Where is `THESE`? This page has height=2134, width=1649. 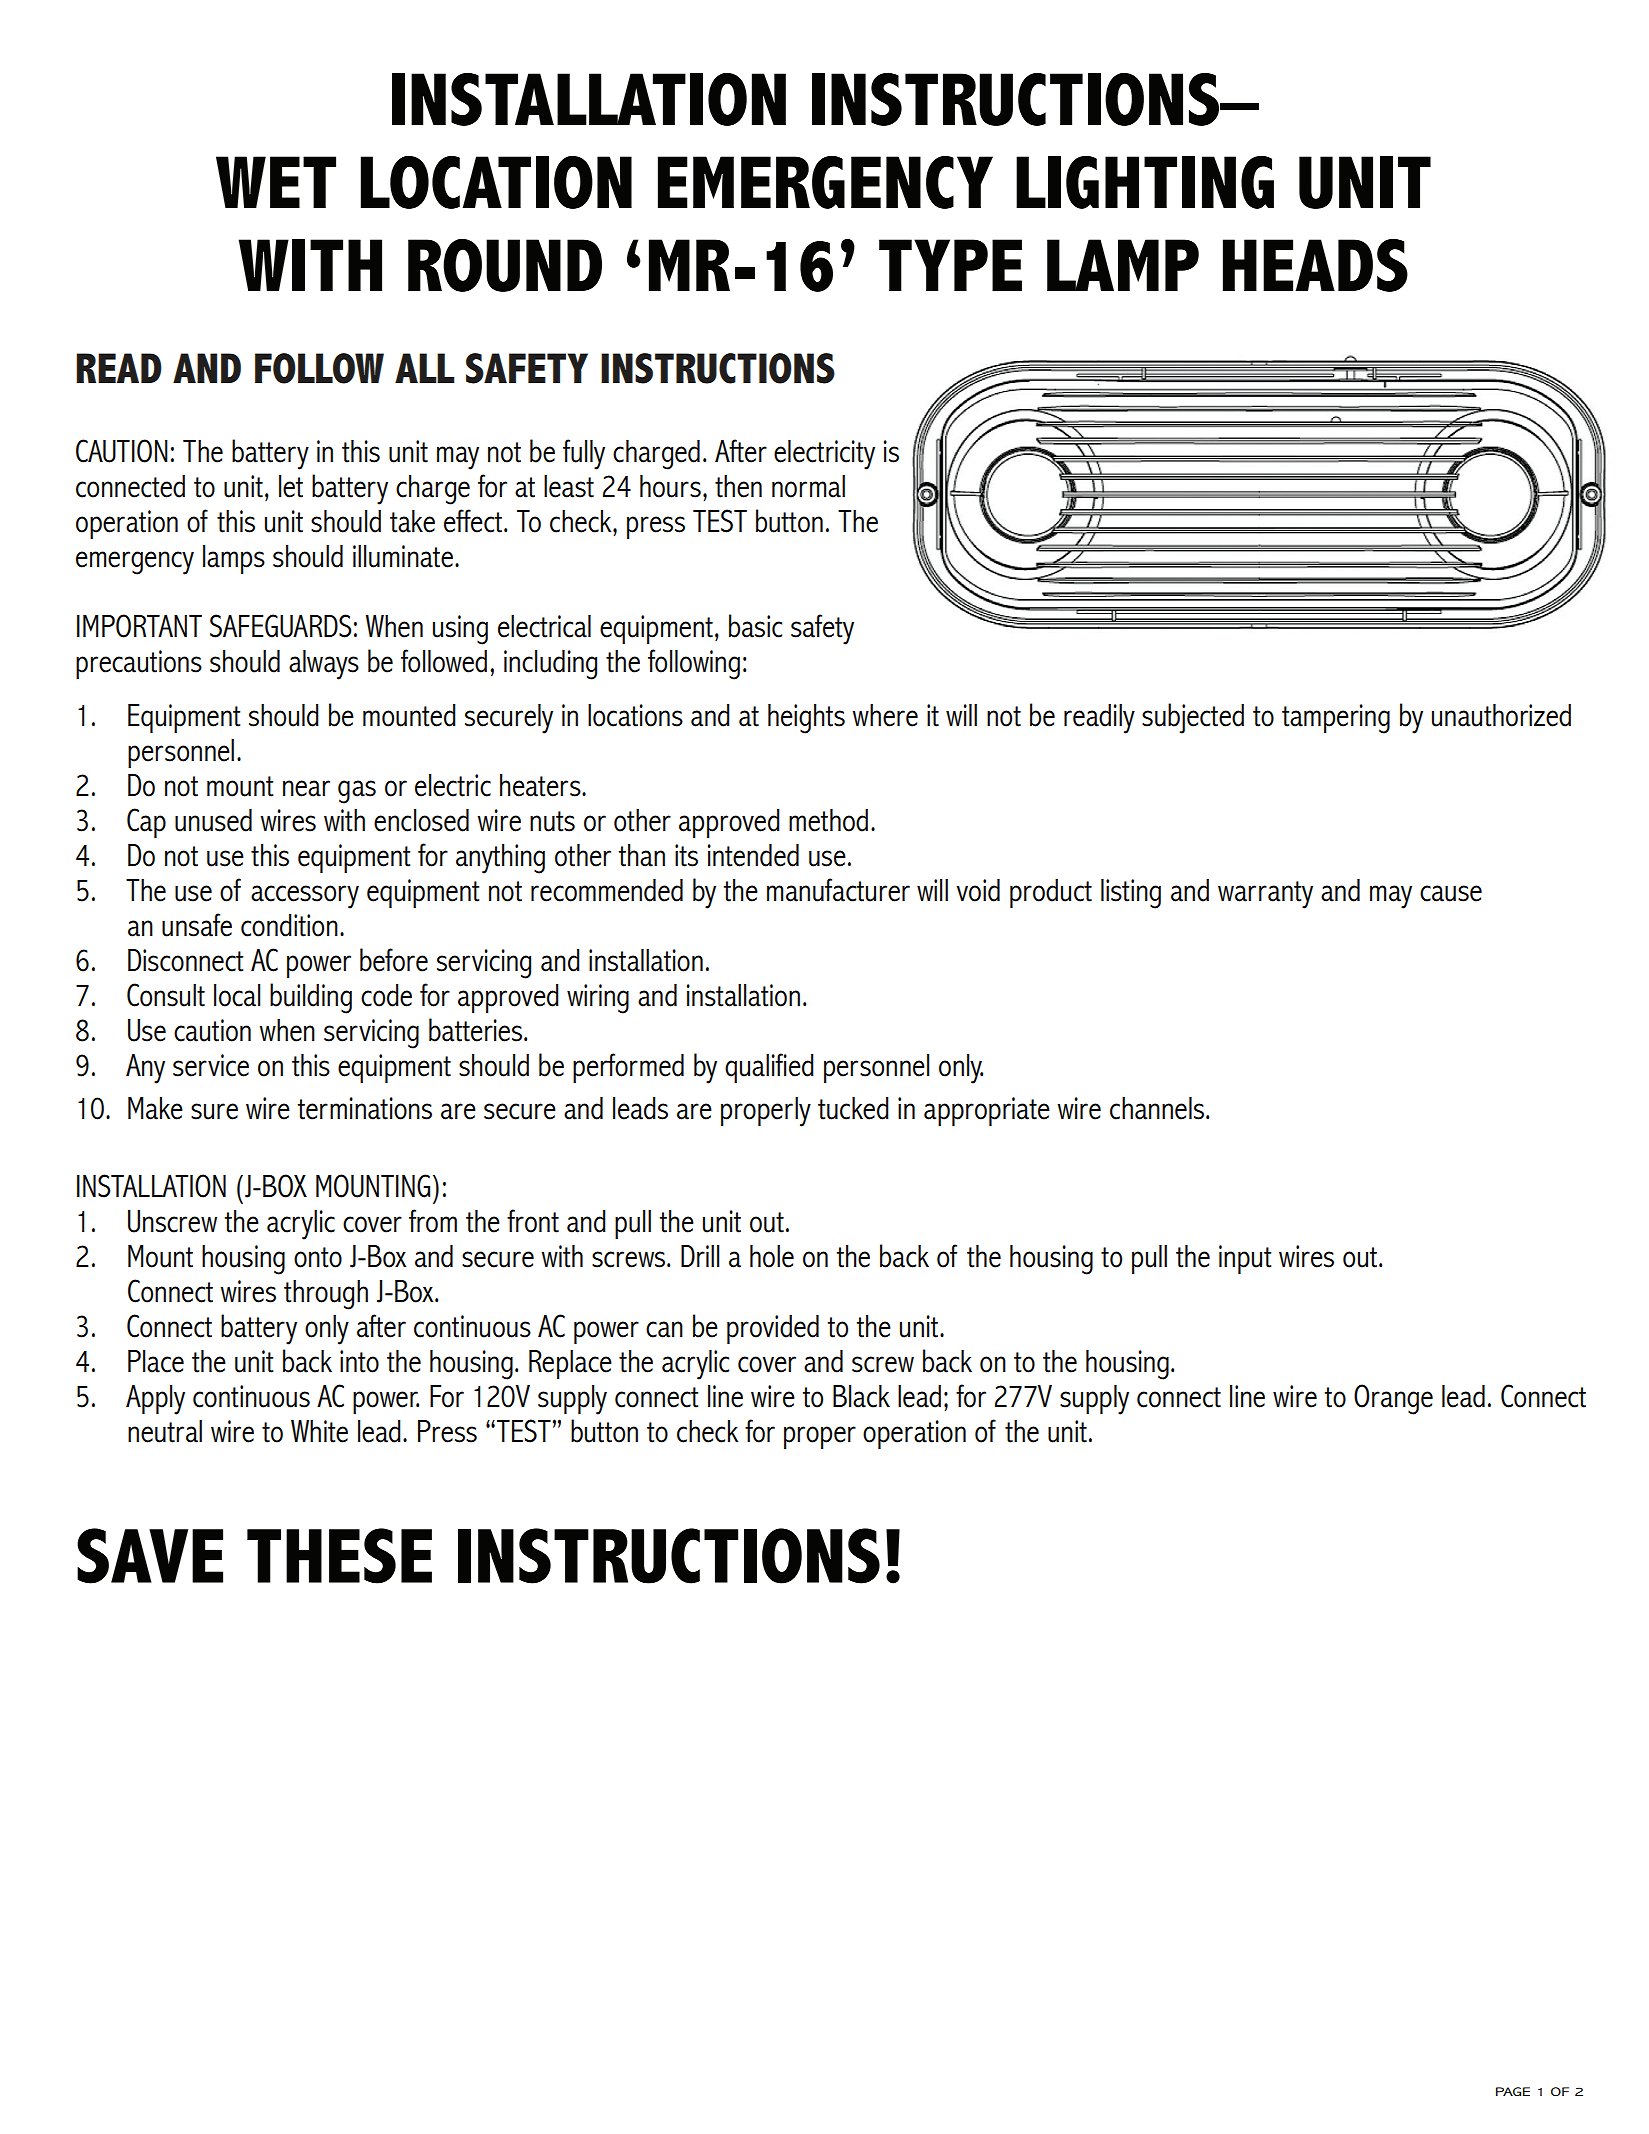
THESE is located at coordinates (339, 1556).
